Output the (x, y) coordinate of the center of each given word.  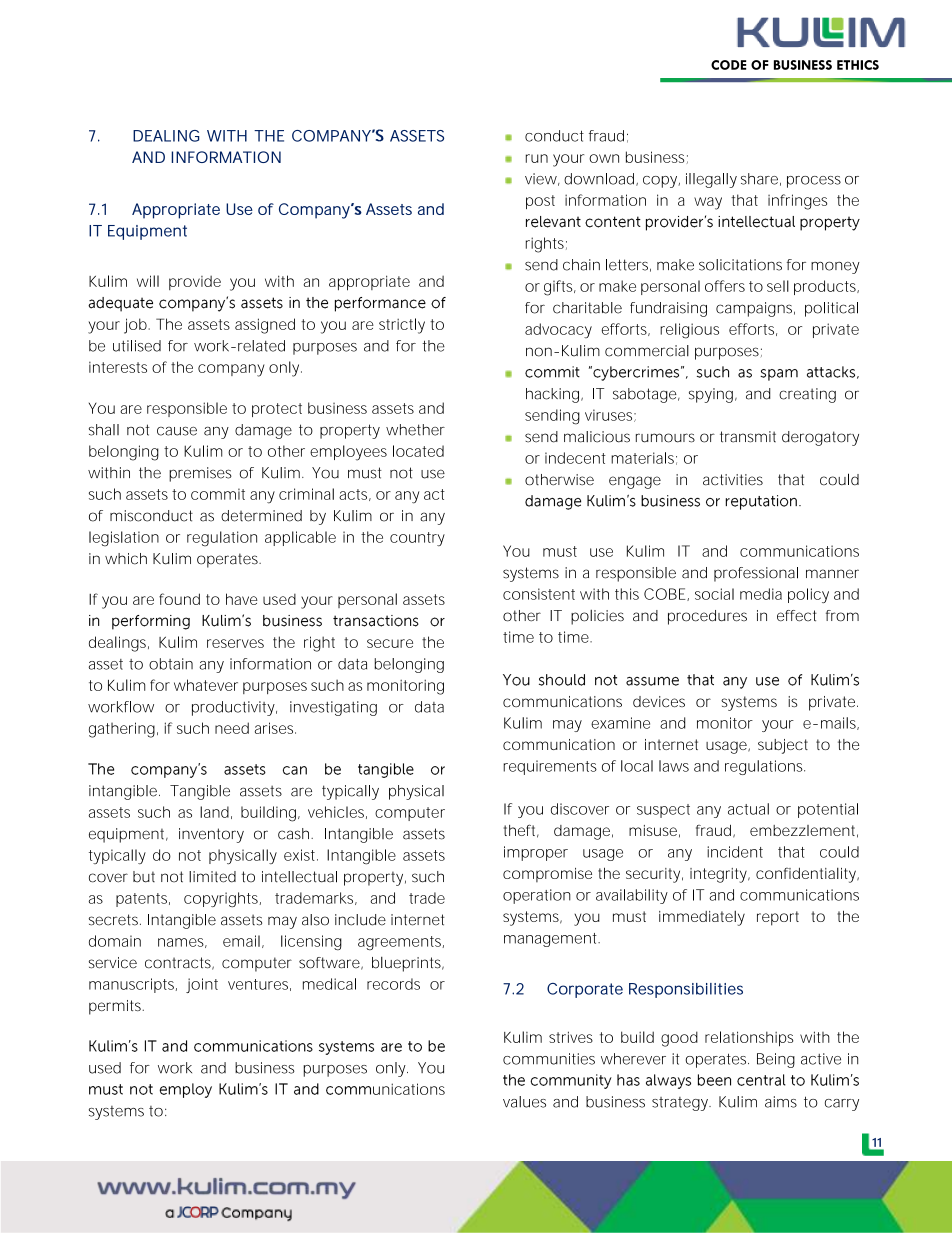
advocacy (558, 330)
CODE (728, 65)
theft (521, 831)
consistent (539, 594)
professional (756, 574)
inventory (211, 835)
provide (195, 282)
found (179, 599)
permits (116, 1007)
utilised (137, 346)
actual (748, 809)
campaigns (755, 309)
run (537, 158)
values (524, 1102)
